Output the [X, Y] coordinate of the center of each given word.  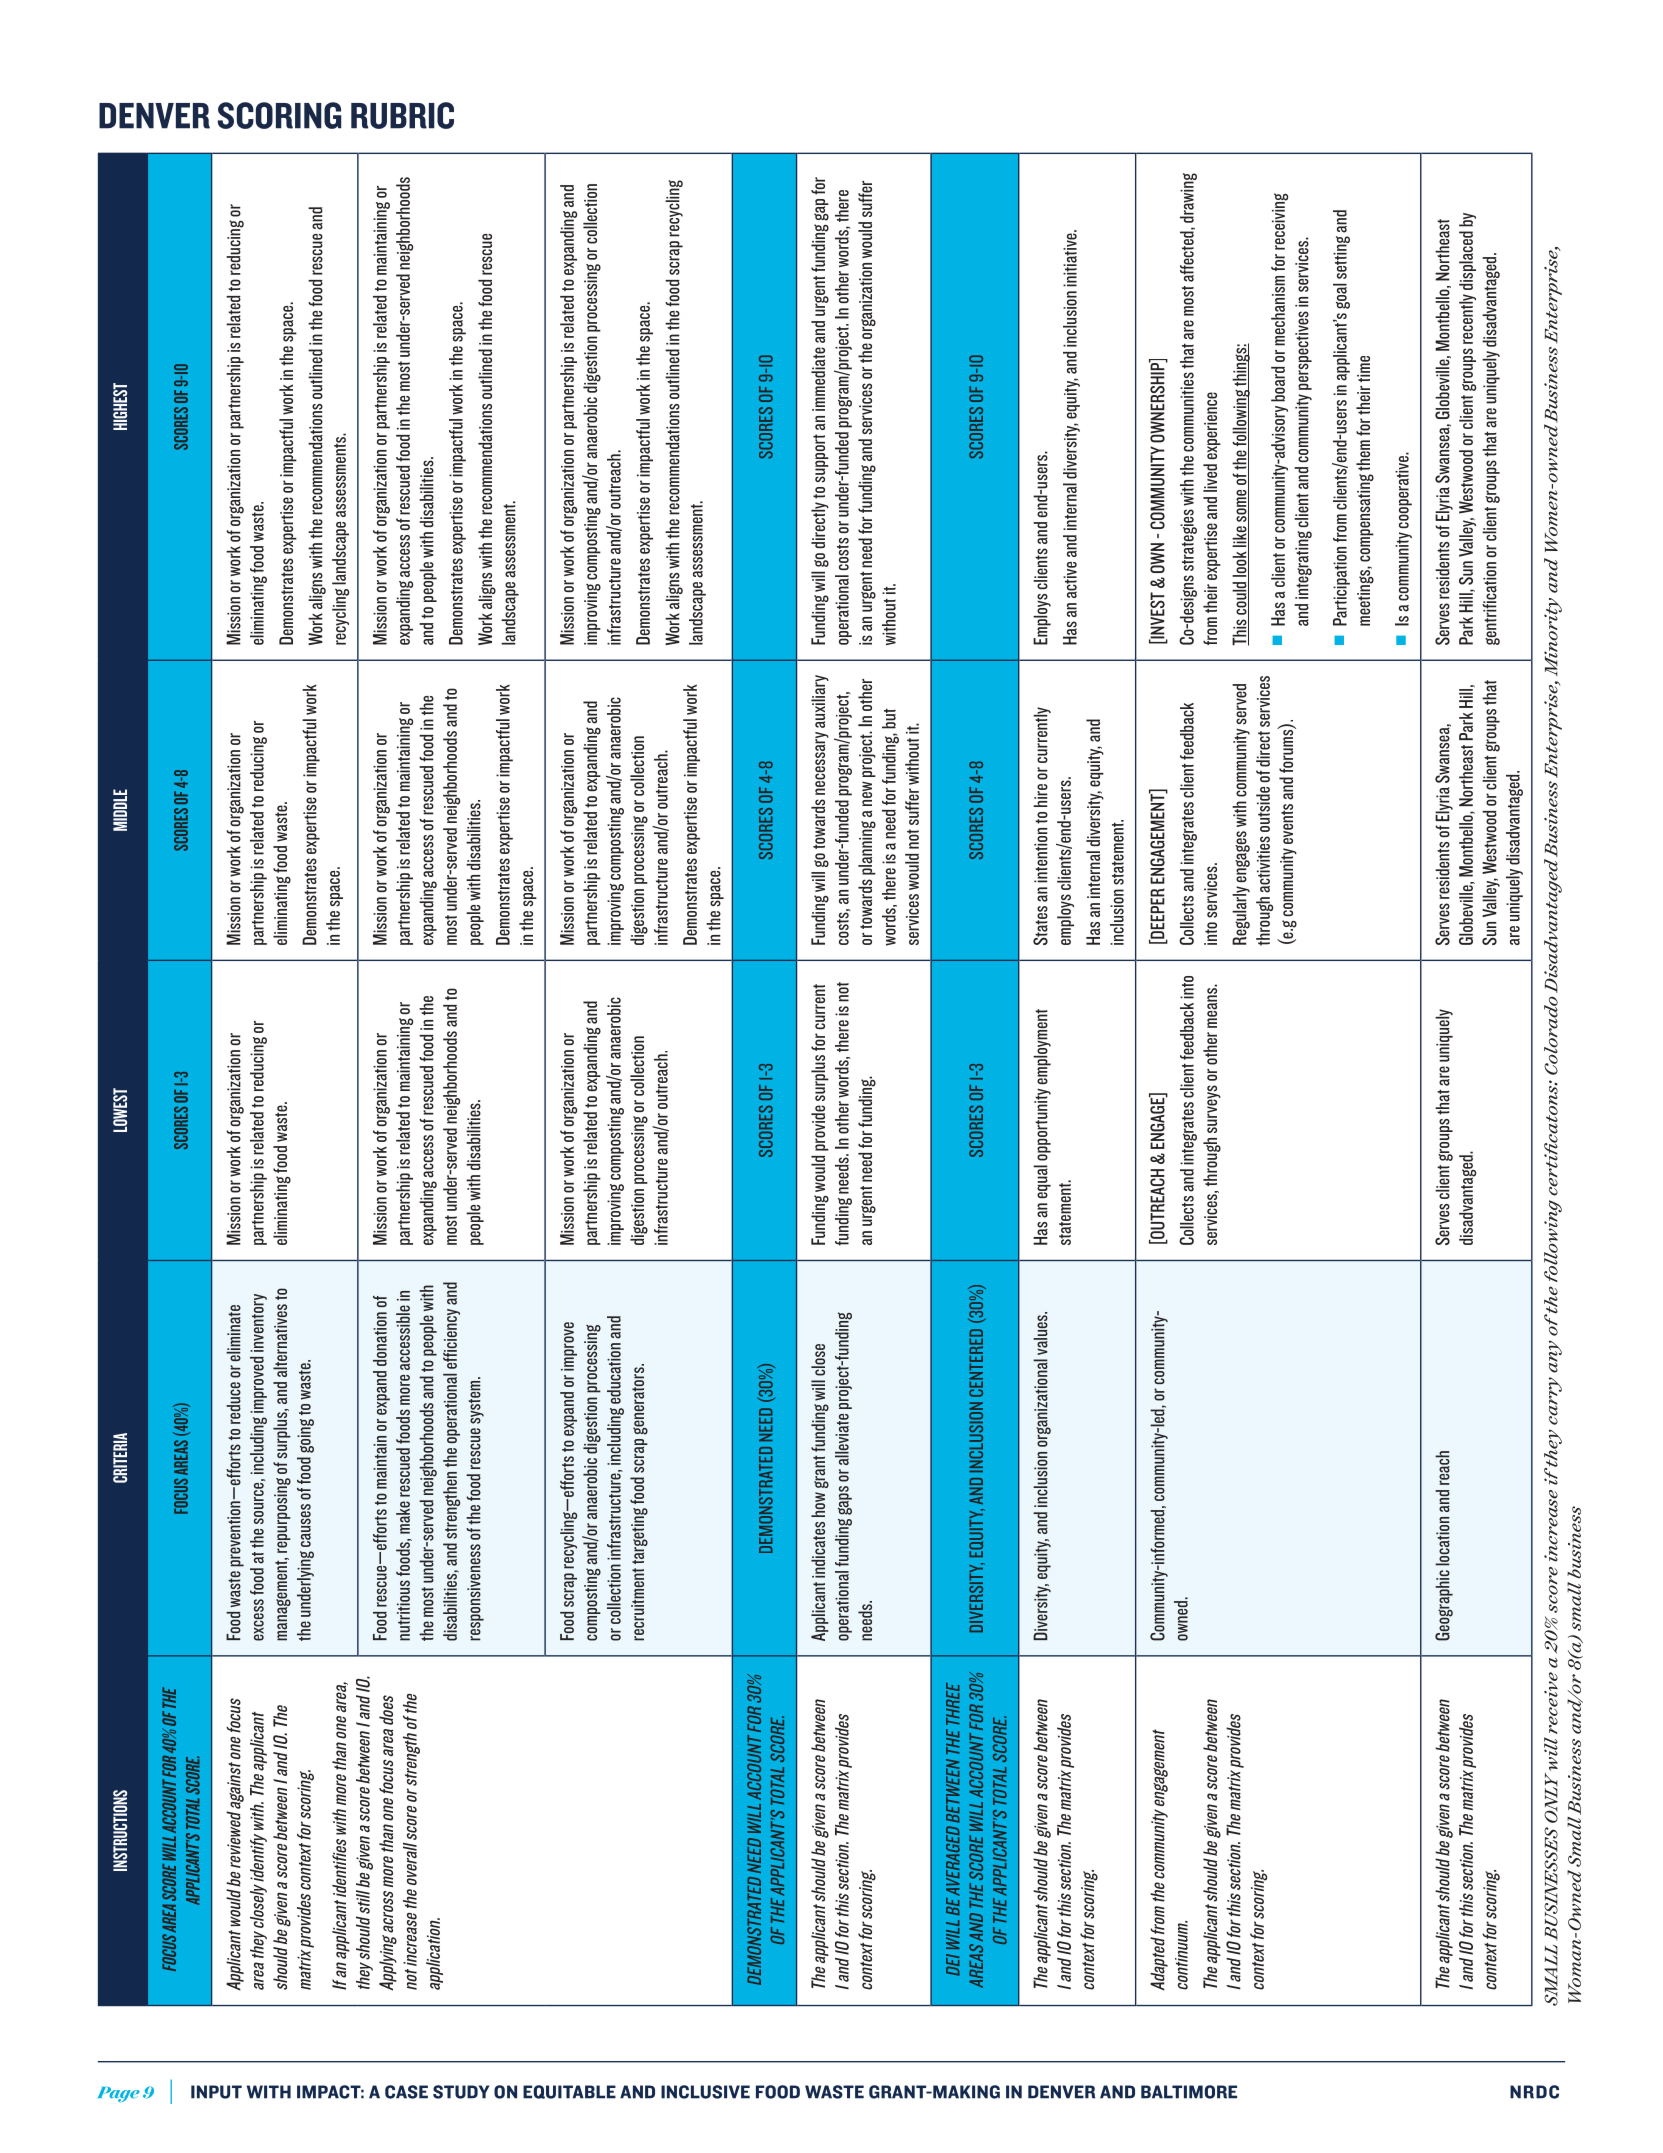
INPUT [216, 2092]
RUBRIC [402, 115]
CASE [406, 2092]
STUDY [461, 2092]
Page [119, 2094]
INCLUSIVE [705, 2092]
